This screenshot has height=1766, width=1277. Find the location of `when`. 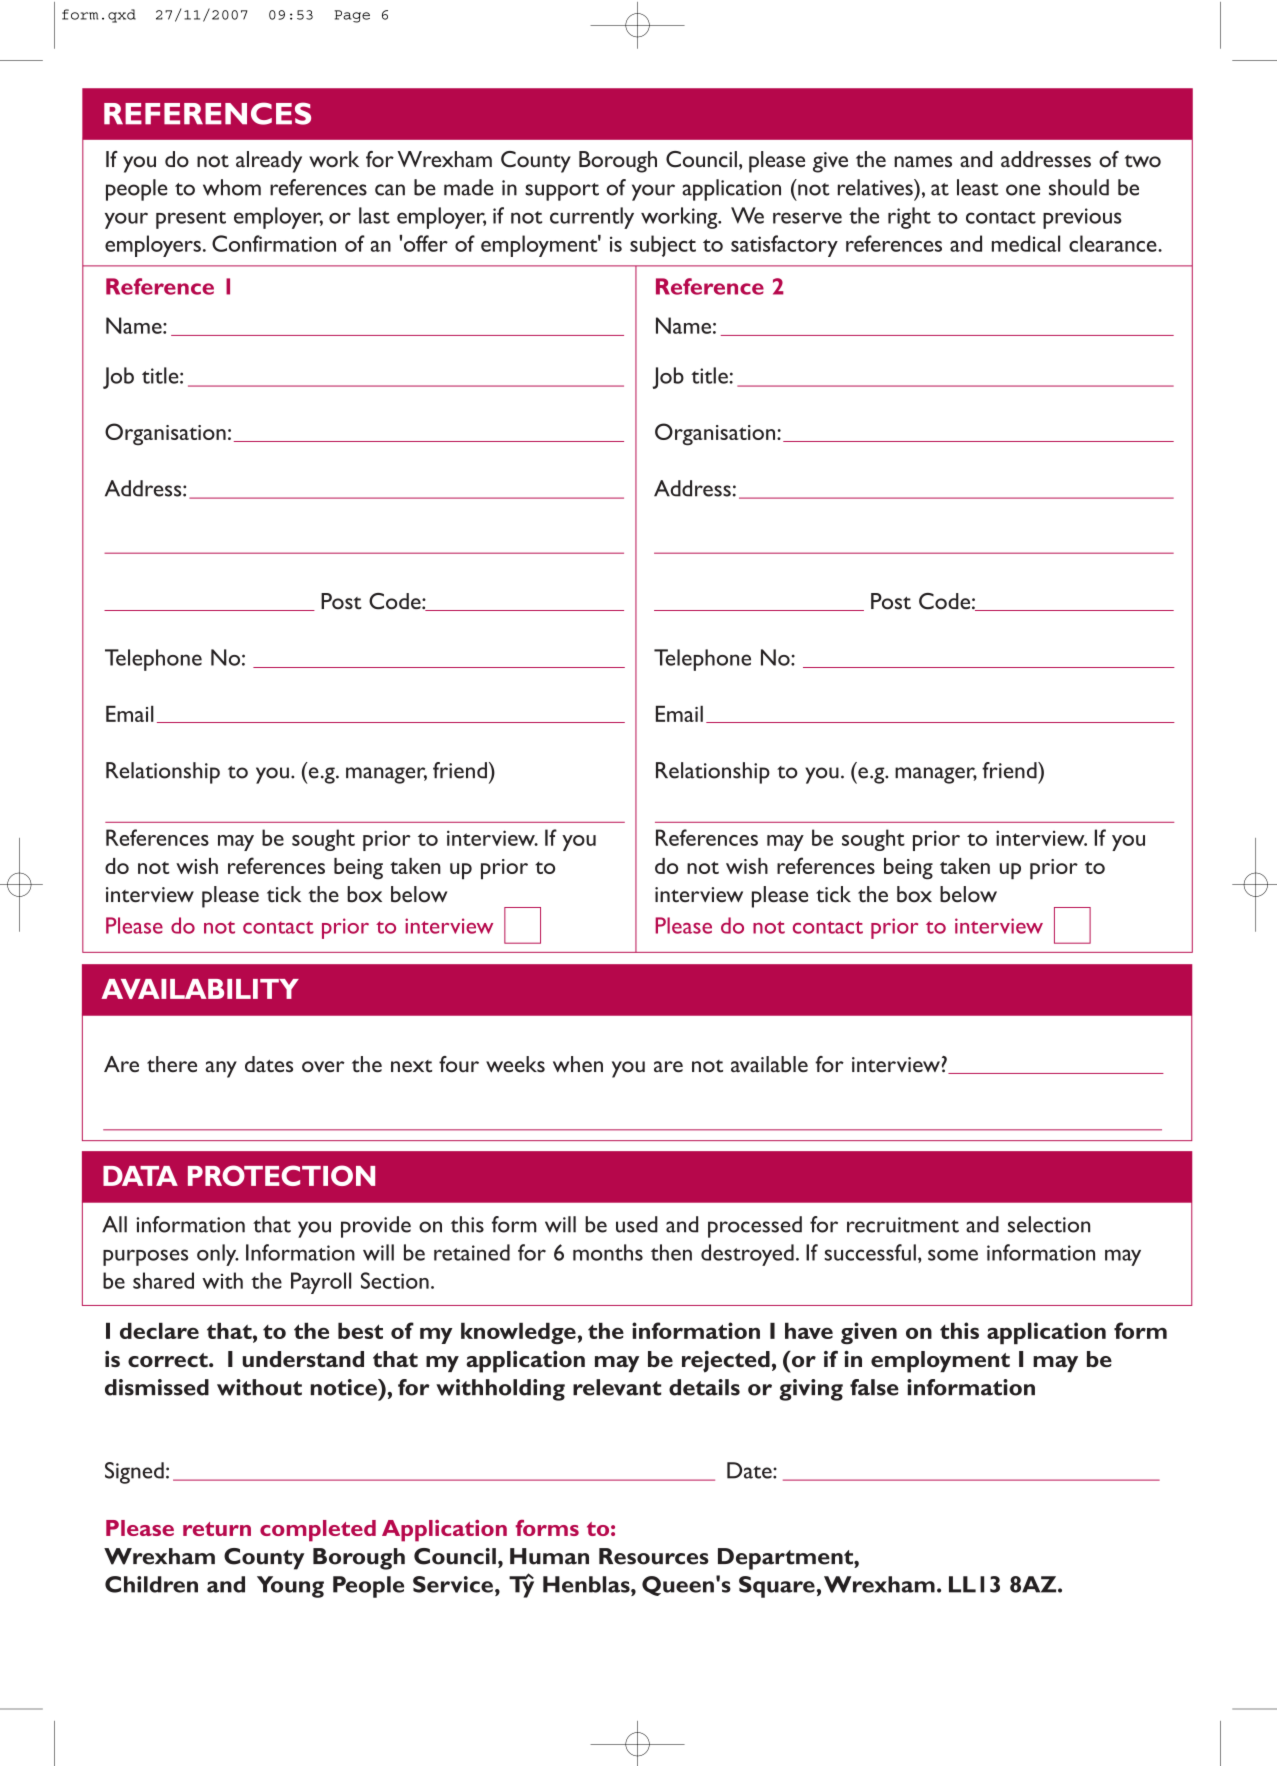

when is located at coordinates (578, 1064).
